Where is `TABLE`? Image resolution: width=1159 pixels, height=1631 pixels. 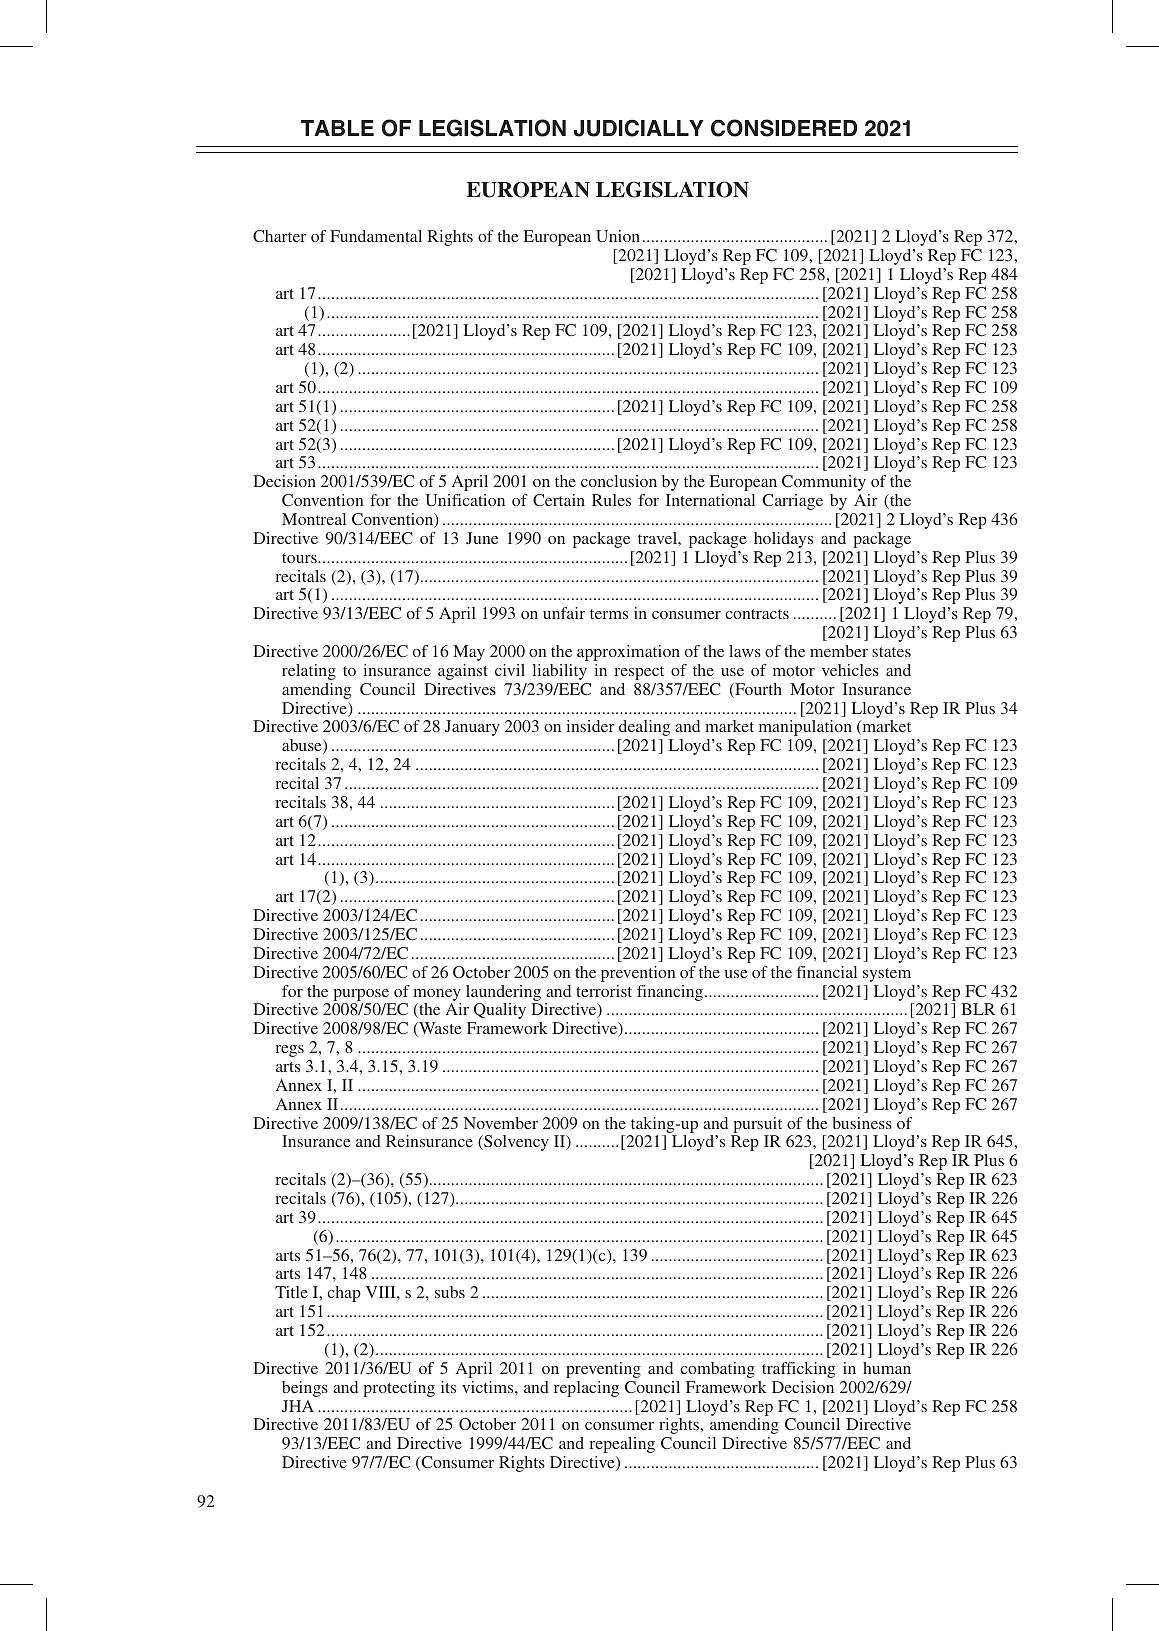 TABLE is located at coordinates (337, 128).
